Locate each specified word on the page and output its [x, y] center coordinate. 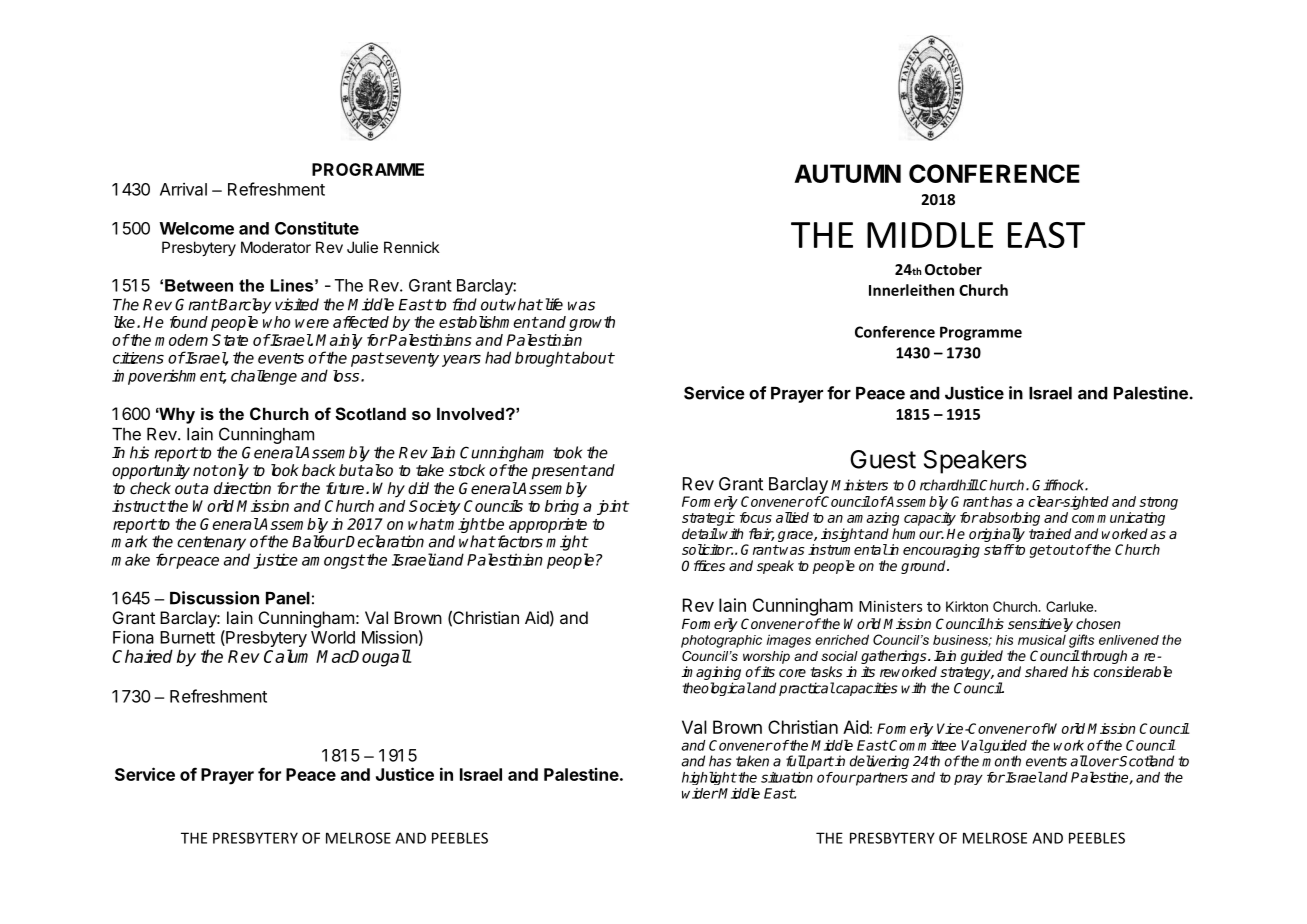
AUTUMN [847, 173]
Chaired [142, 656]
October [953, 269]
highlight [709, 778]
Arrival [183, 189]
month [1001, 761]
